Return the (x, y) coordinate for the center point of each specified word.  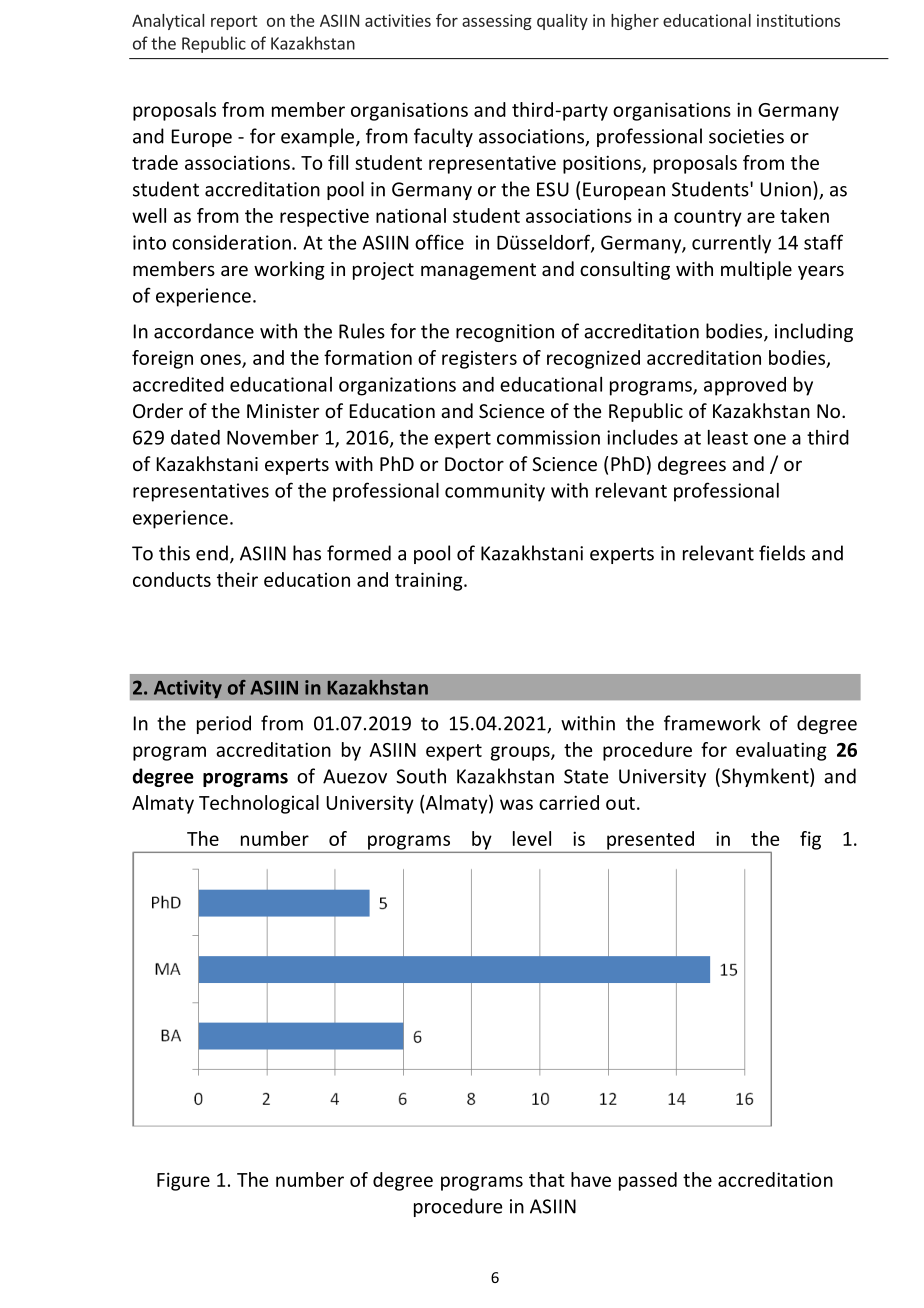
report (234, 22)
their (237, 579)
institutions (798, 20)
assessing (497, 22)
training (430, 581)
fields (782, 553)
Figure (183, 1181)
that (547, 1179)
